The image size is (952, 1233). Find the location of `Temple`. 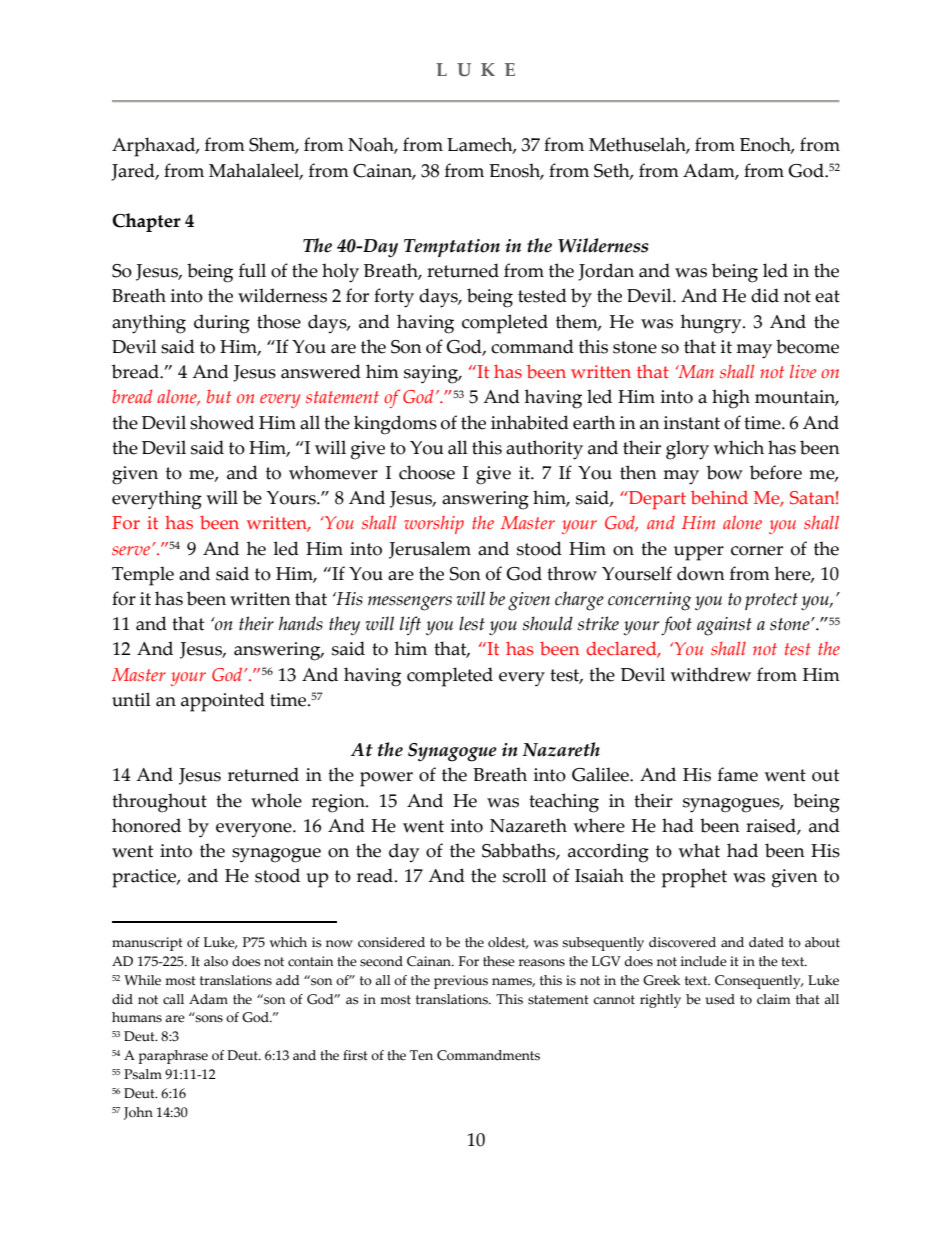

Temple is located at coordinates (143, 576).
